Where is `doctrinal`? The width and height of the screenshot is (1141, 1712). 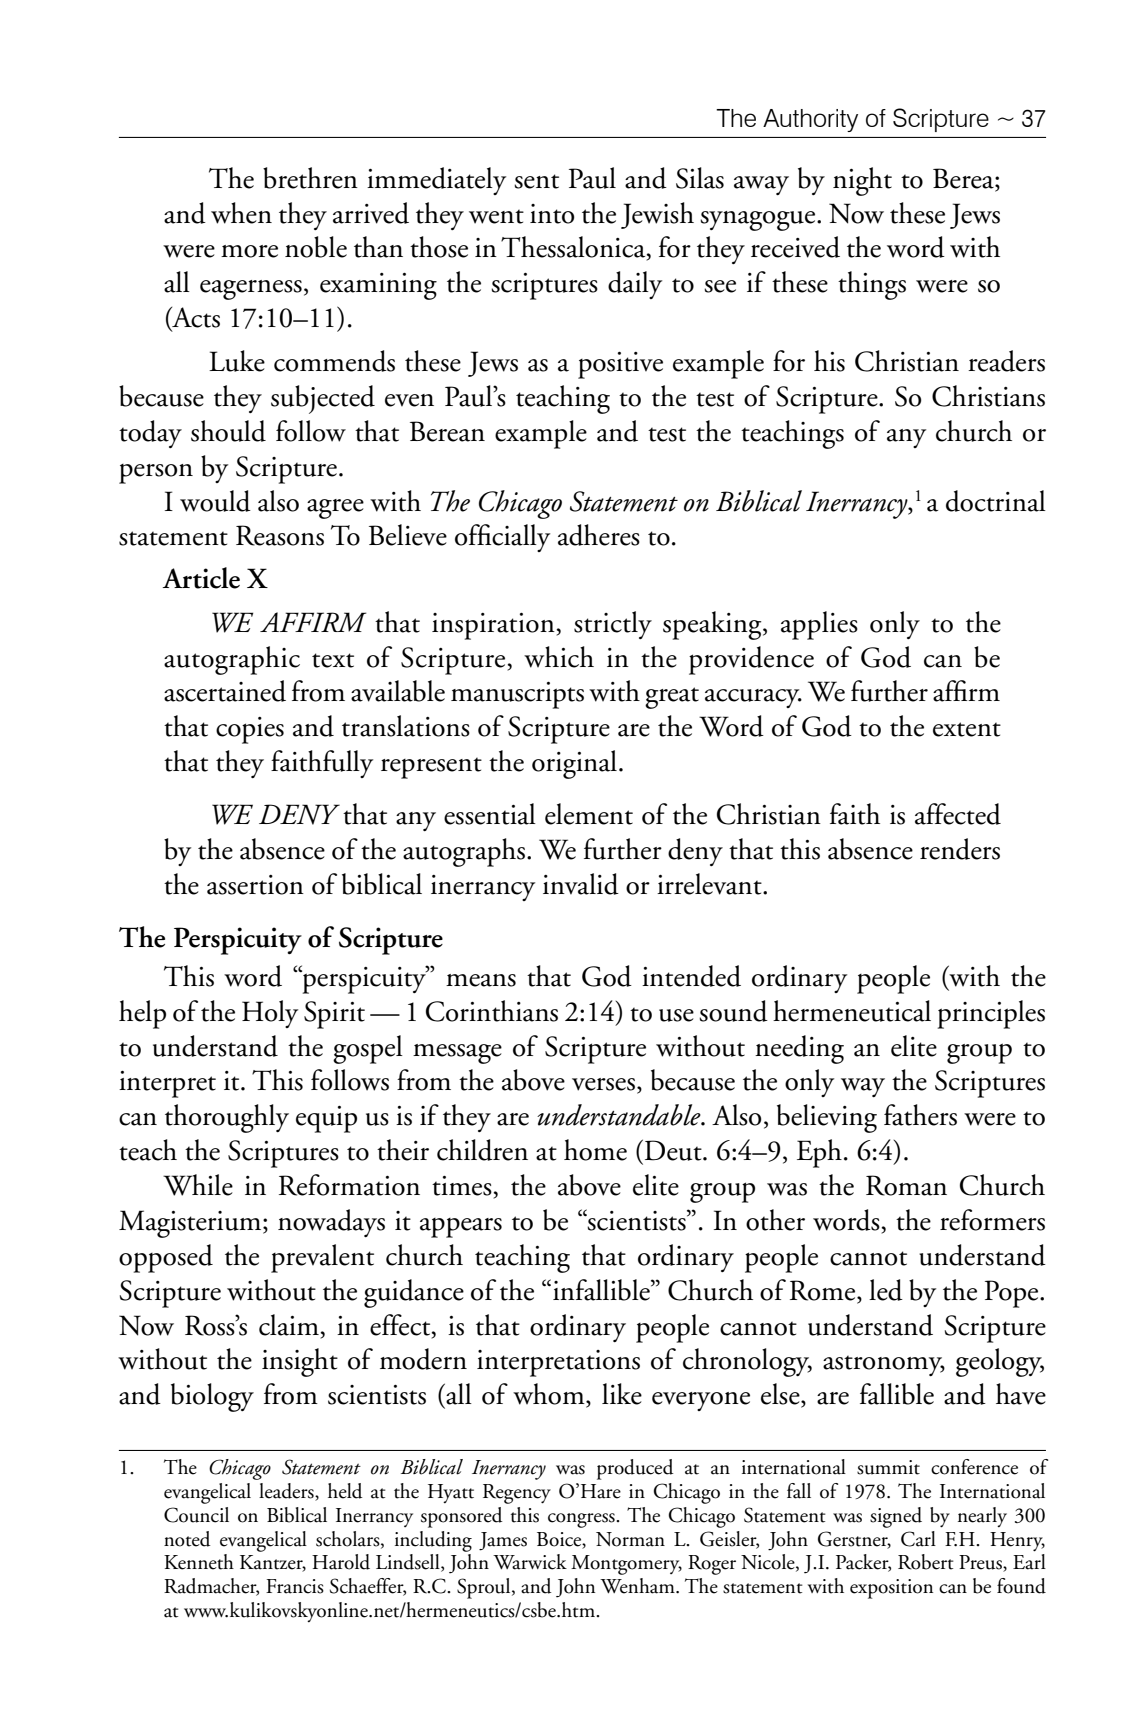 doctrinal is located at coordinates (996, 501).
